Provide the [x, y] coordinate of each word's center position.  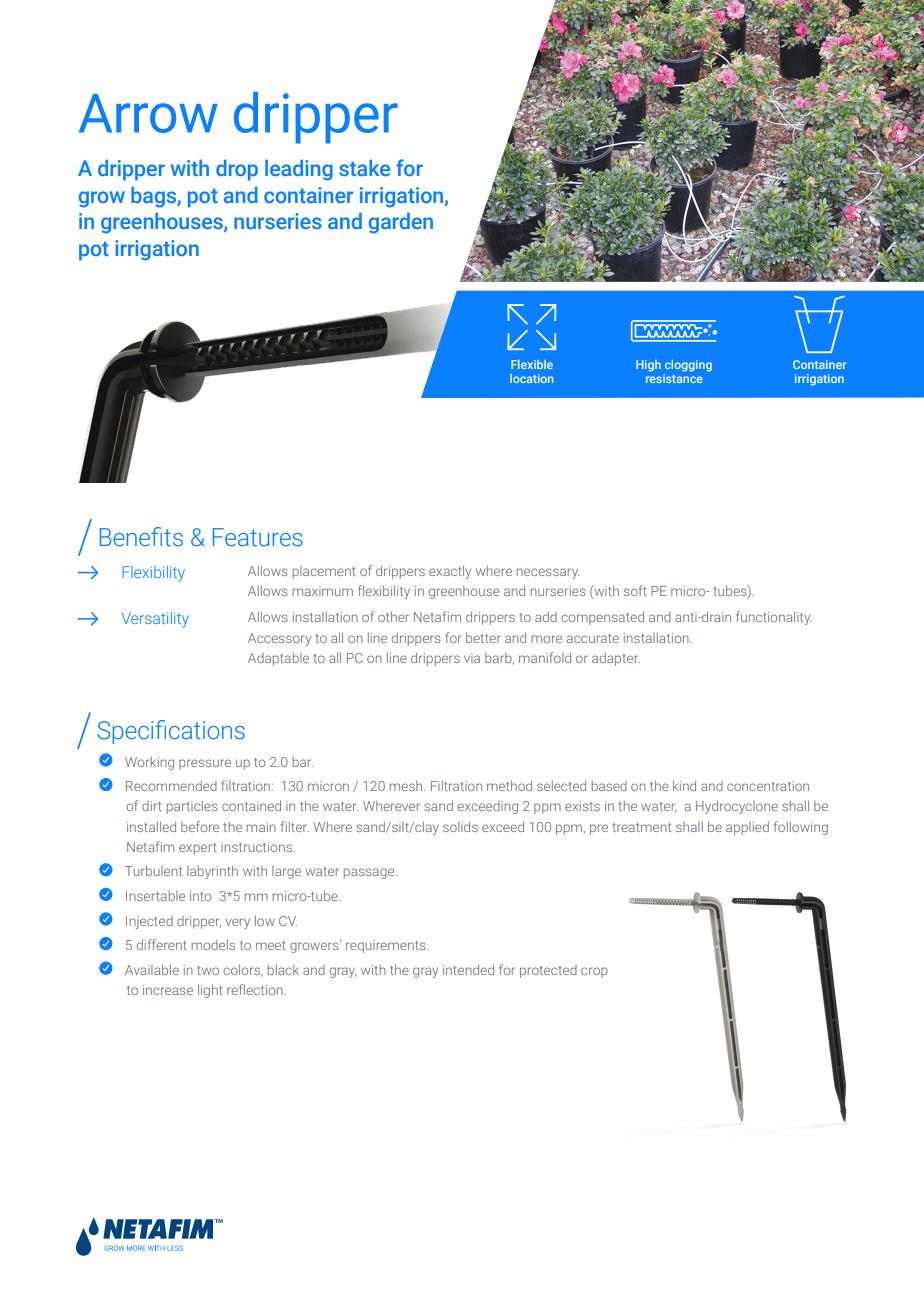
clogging [688, 366]
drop [237, 170]
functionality [774, 618]
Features [258, 537]
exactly [450, 572]
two [208, 970]
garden [401, 223]
